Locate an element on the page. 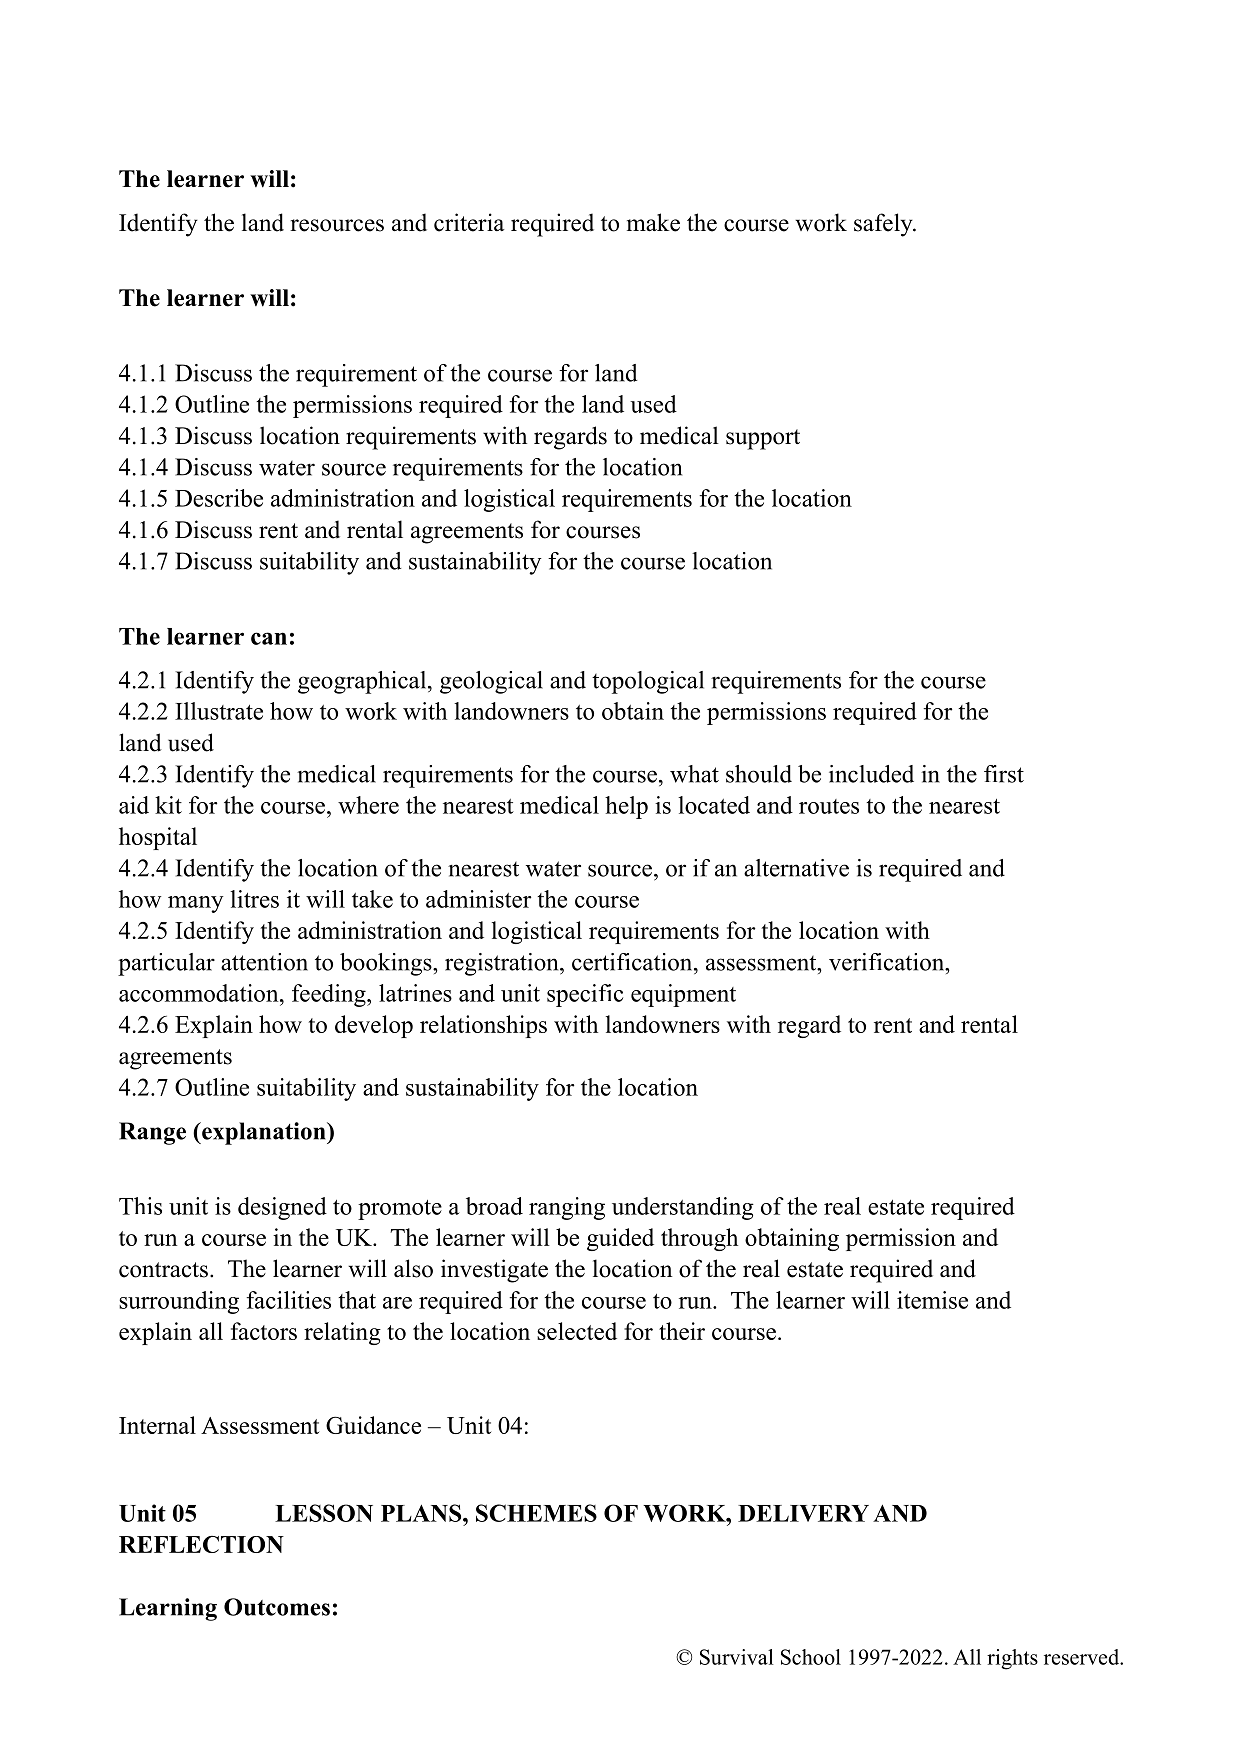  criteria is located at coordinates (469, 222).
